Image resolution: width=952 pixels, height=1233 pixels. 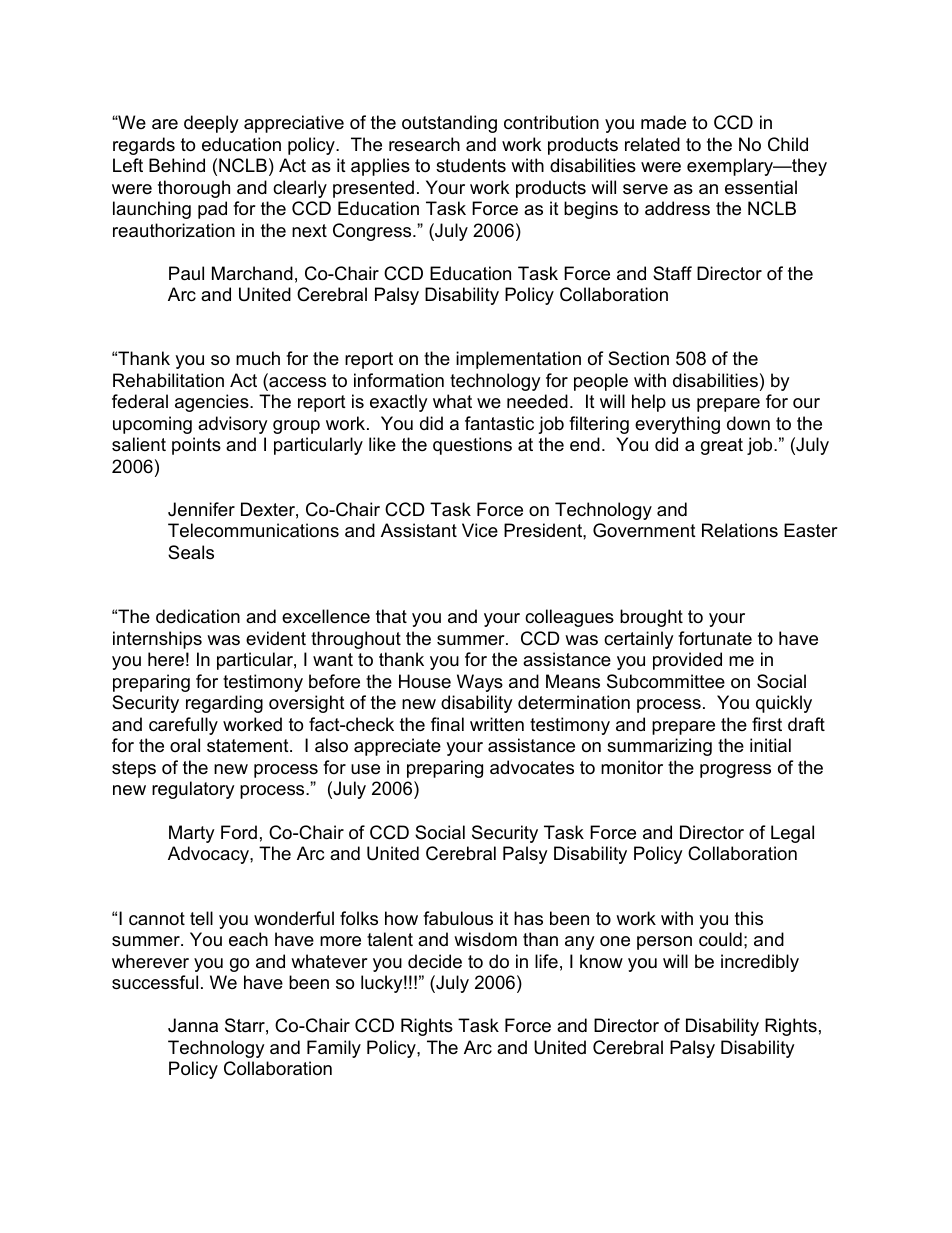 I want to click on deeply, so click(x=211, y=124).
